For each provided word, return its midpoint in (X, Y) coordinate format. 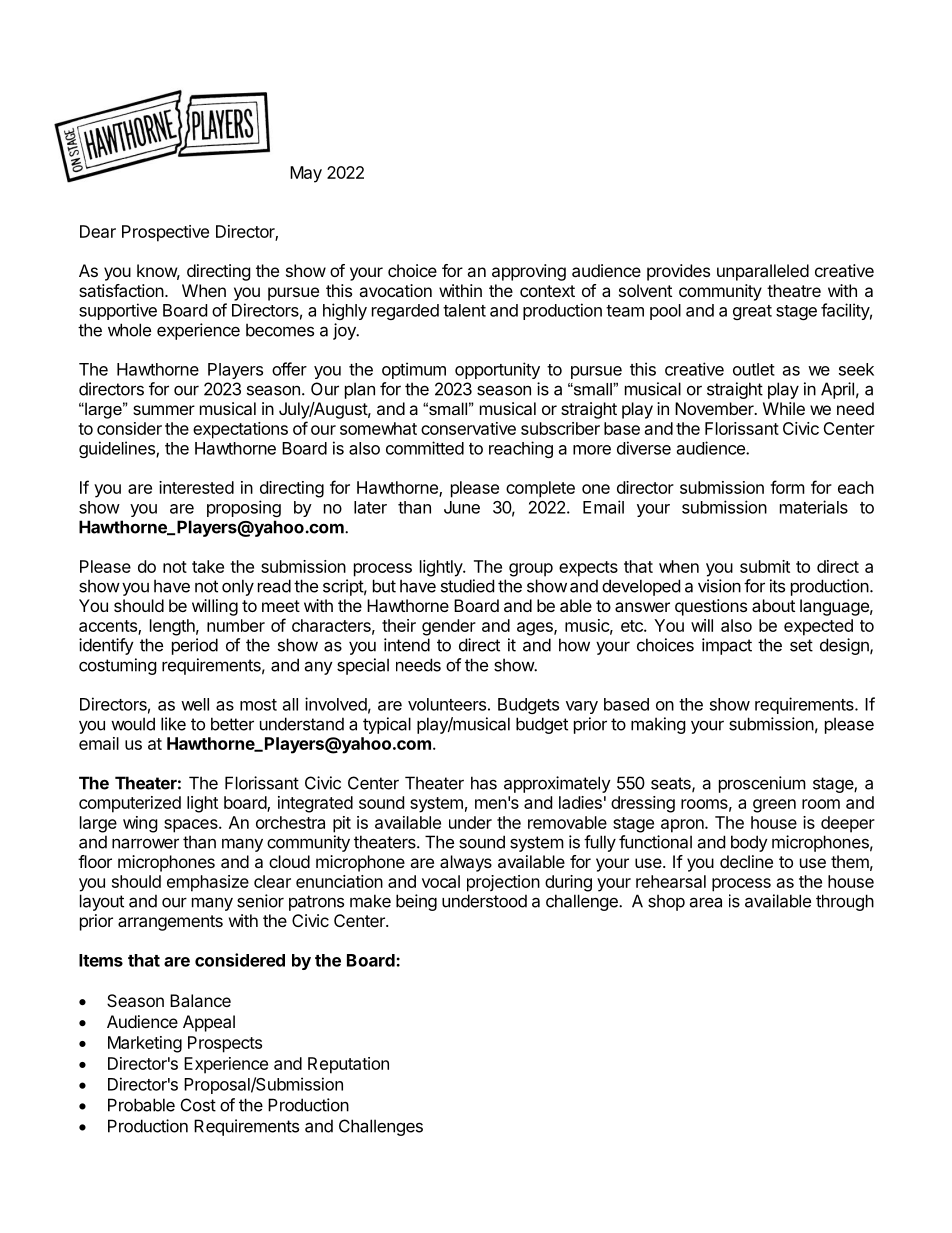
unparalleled (763, 272)
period (195, 646)
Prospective (165, 233)
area (705, 902)
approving (529, 272)
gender (449, 627)
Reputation (348, 1065)
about (773, 605)
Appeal (209, 1023)
